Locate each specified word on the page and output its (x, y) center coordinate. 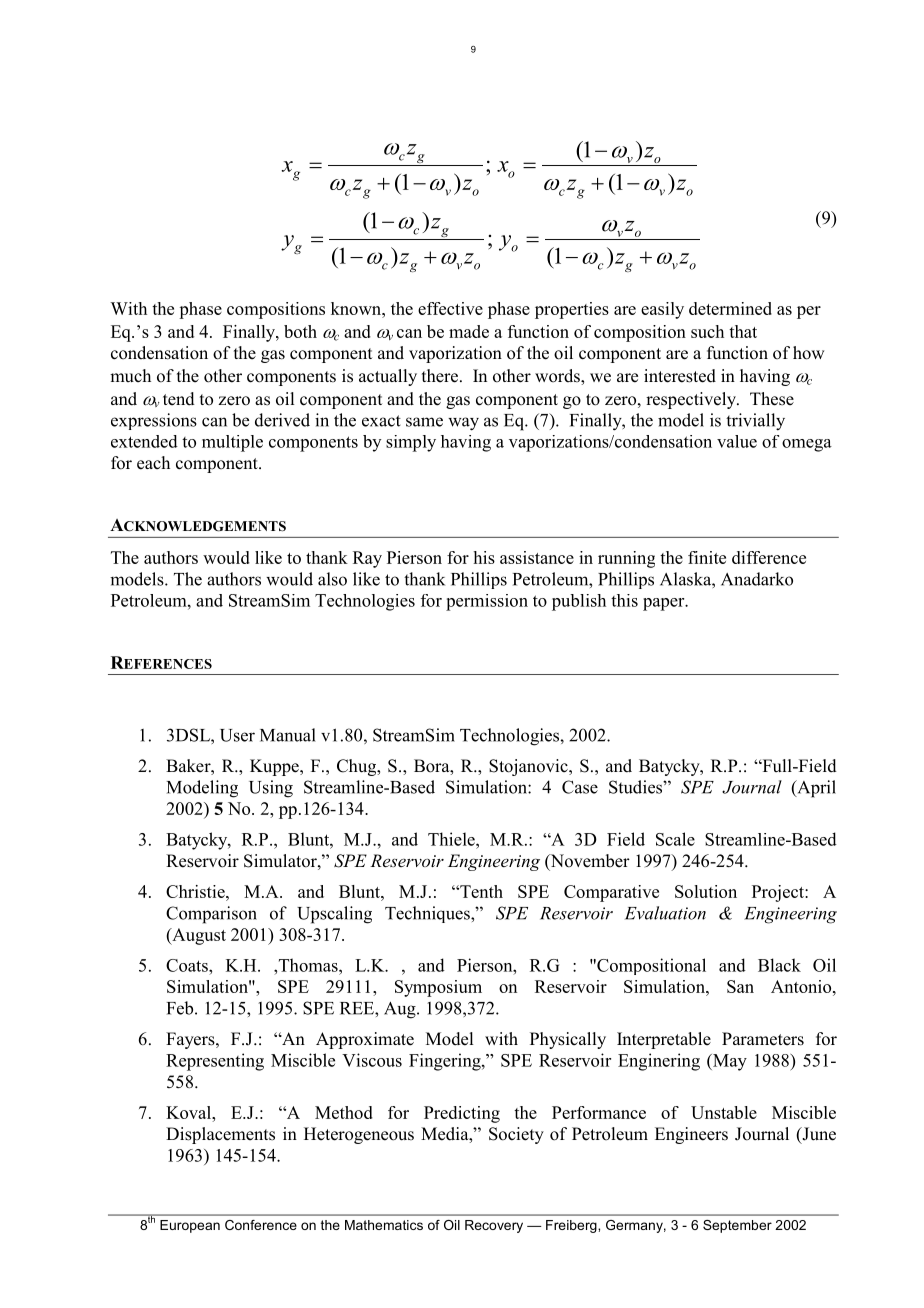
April (815, 789)
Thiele (452, 839)
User (237, 735)
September (737, 1226)
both (300, 331)
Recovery (494, 1226)
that (743, 331)
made (469, 331)
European (190, 1226)
